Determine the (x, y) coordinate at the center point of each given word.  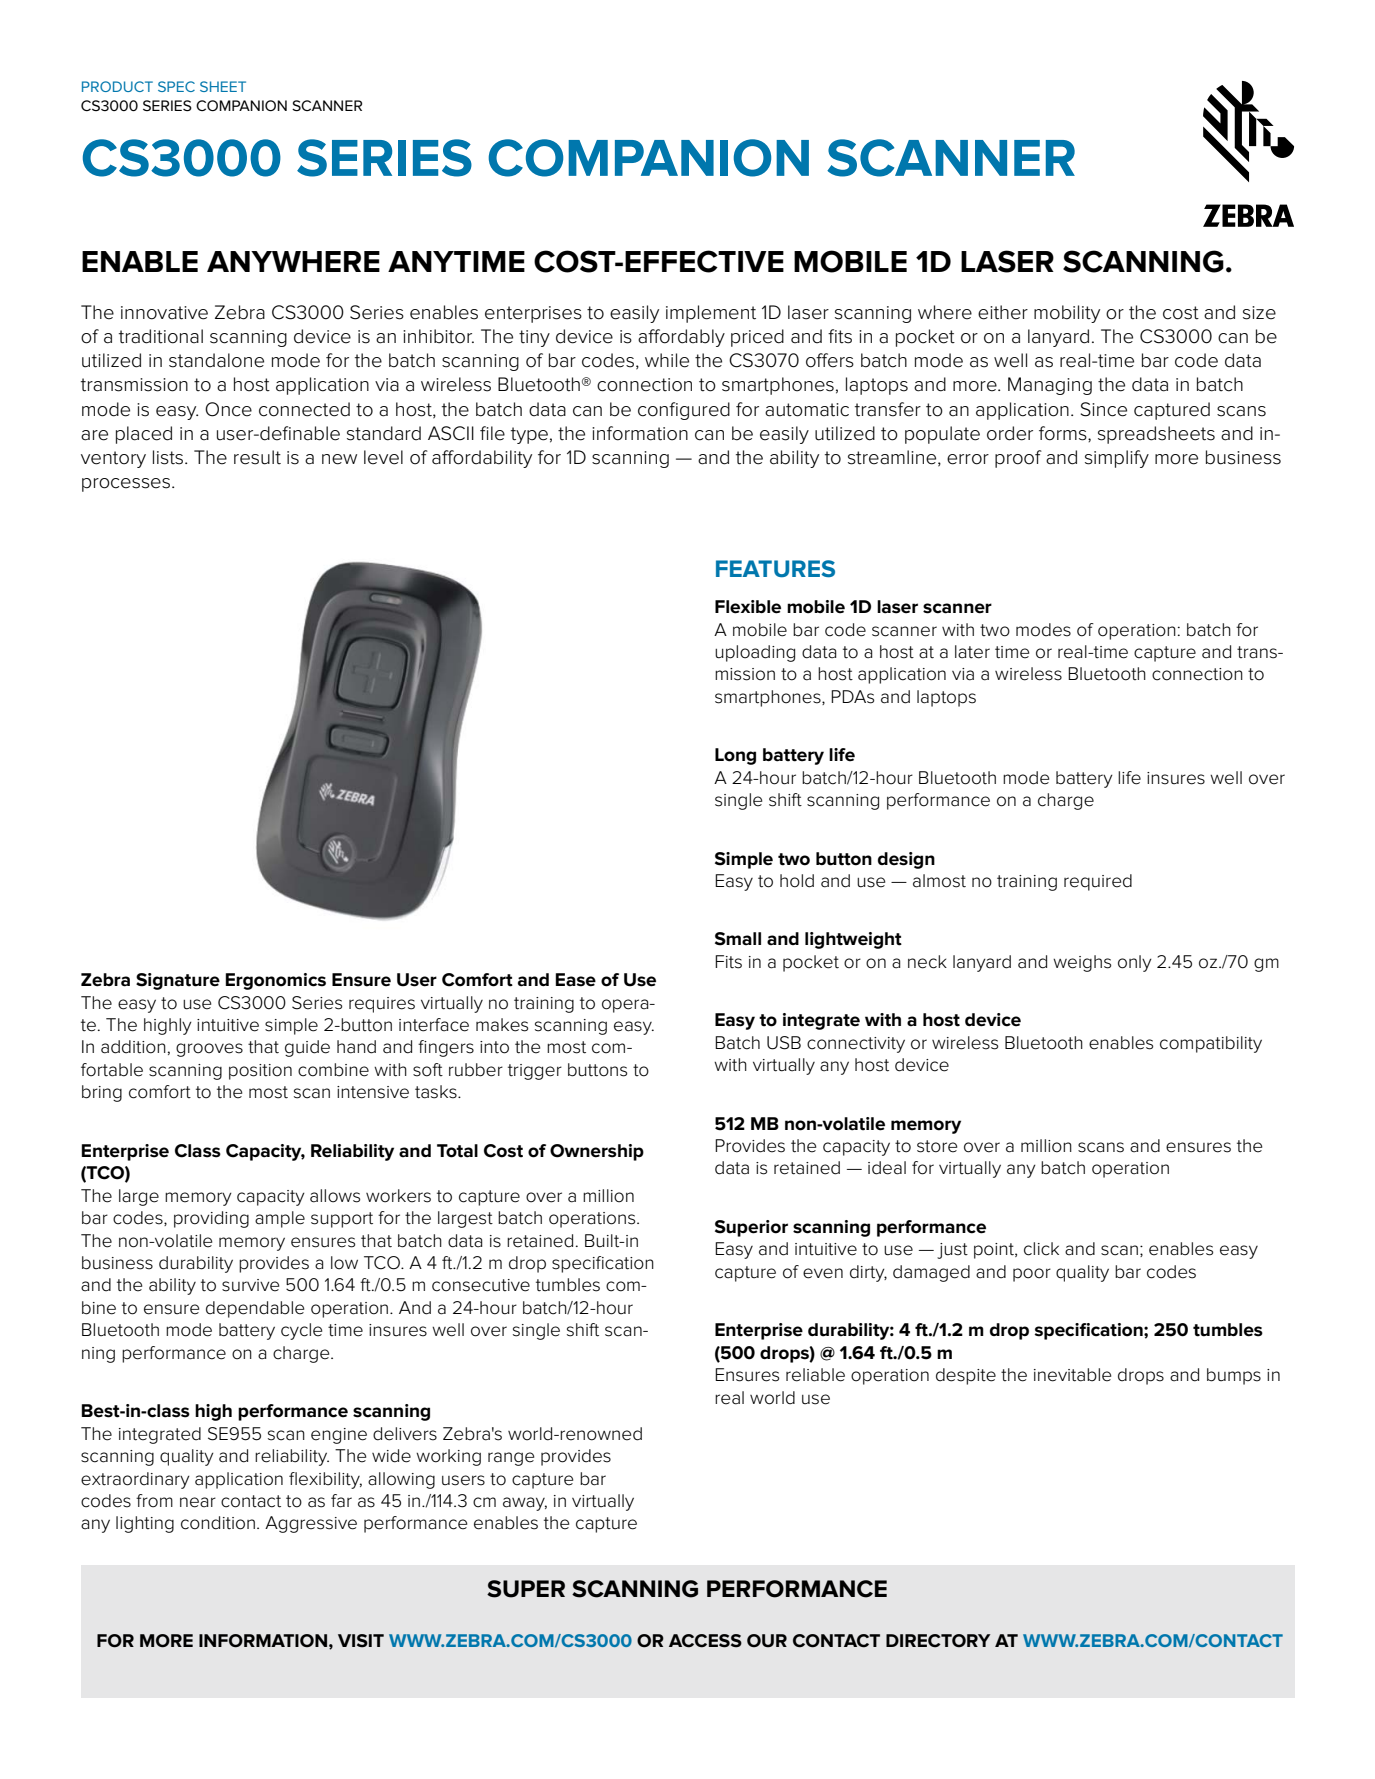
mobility (1067, 314)
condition (218, 1523)
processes (126, 485)
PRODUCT (117, 86)
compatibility (1211, 1044)
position (260, 1072)
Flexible (748, 607)
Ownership (597, 1152)
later (972, 652)
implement (711, 314)
